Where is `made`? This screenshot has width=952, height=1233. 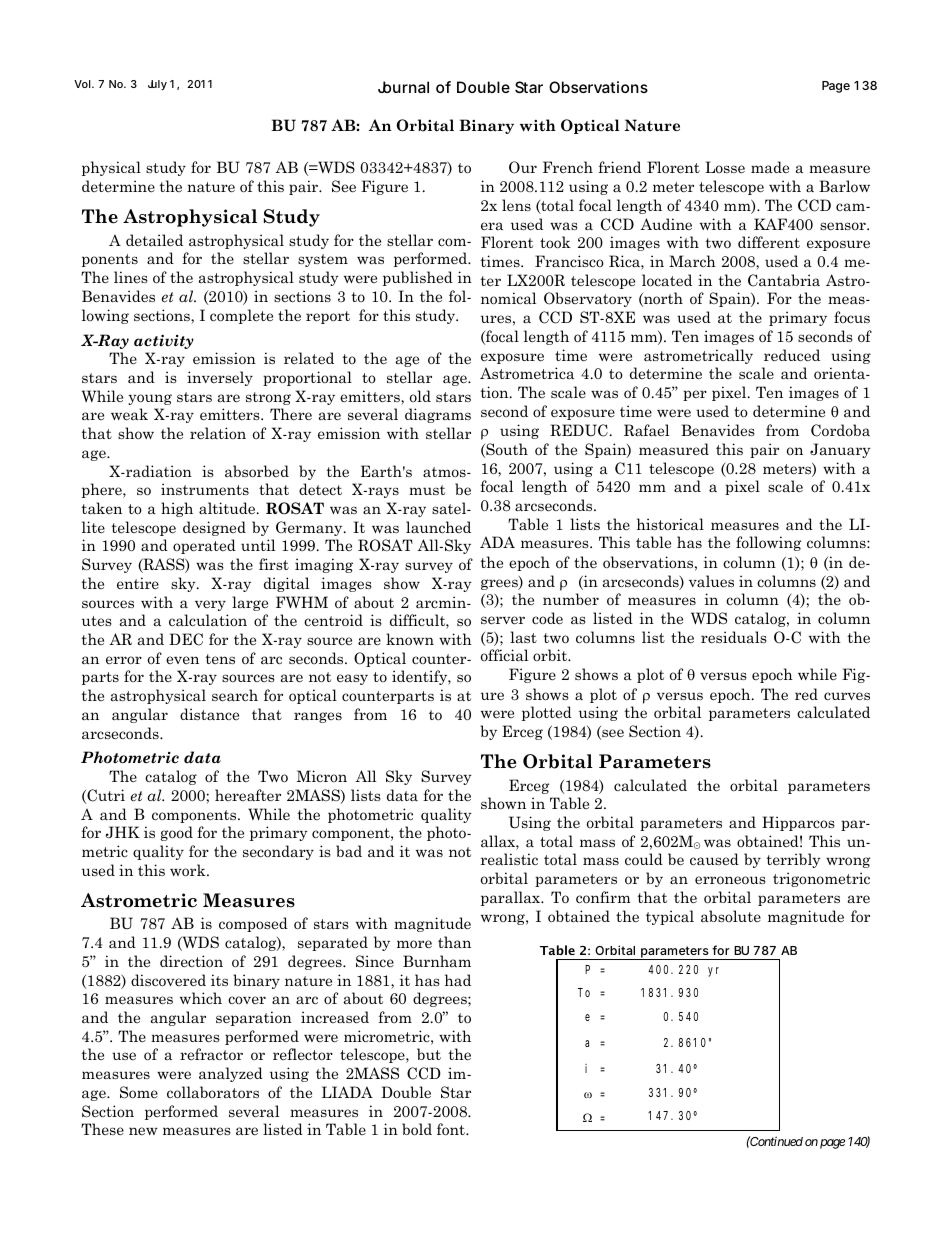 made is located at coordinates (770, 167).
